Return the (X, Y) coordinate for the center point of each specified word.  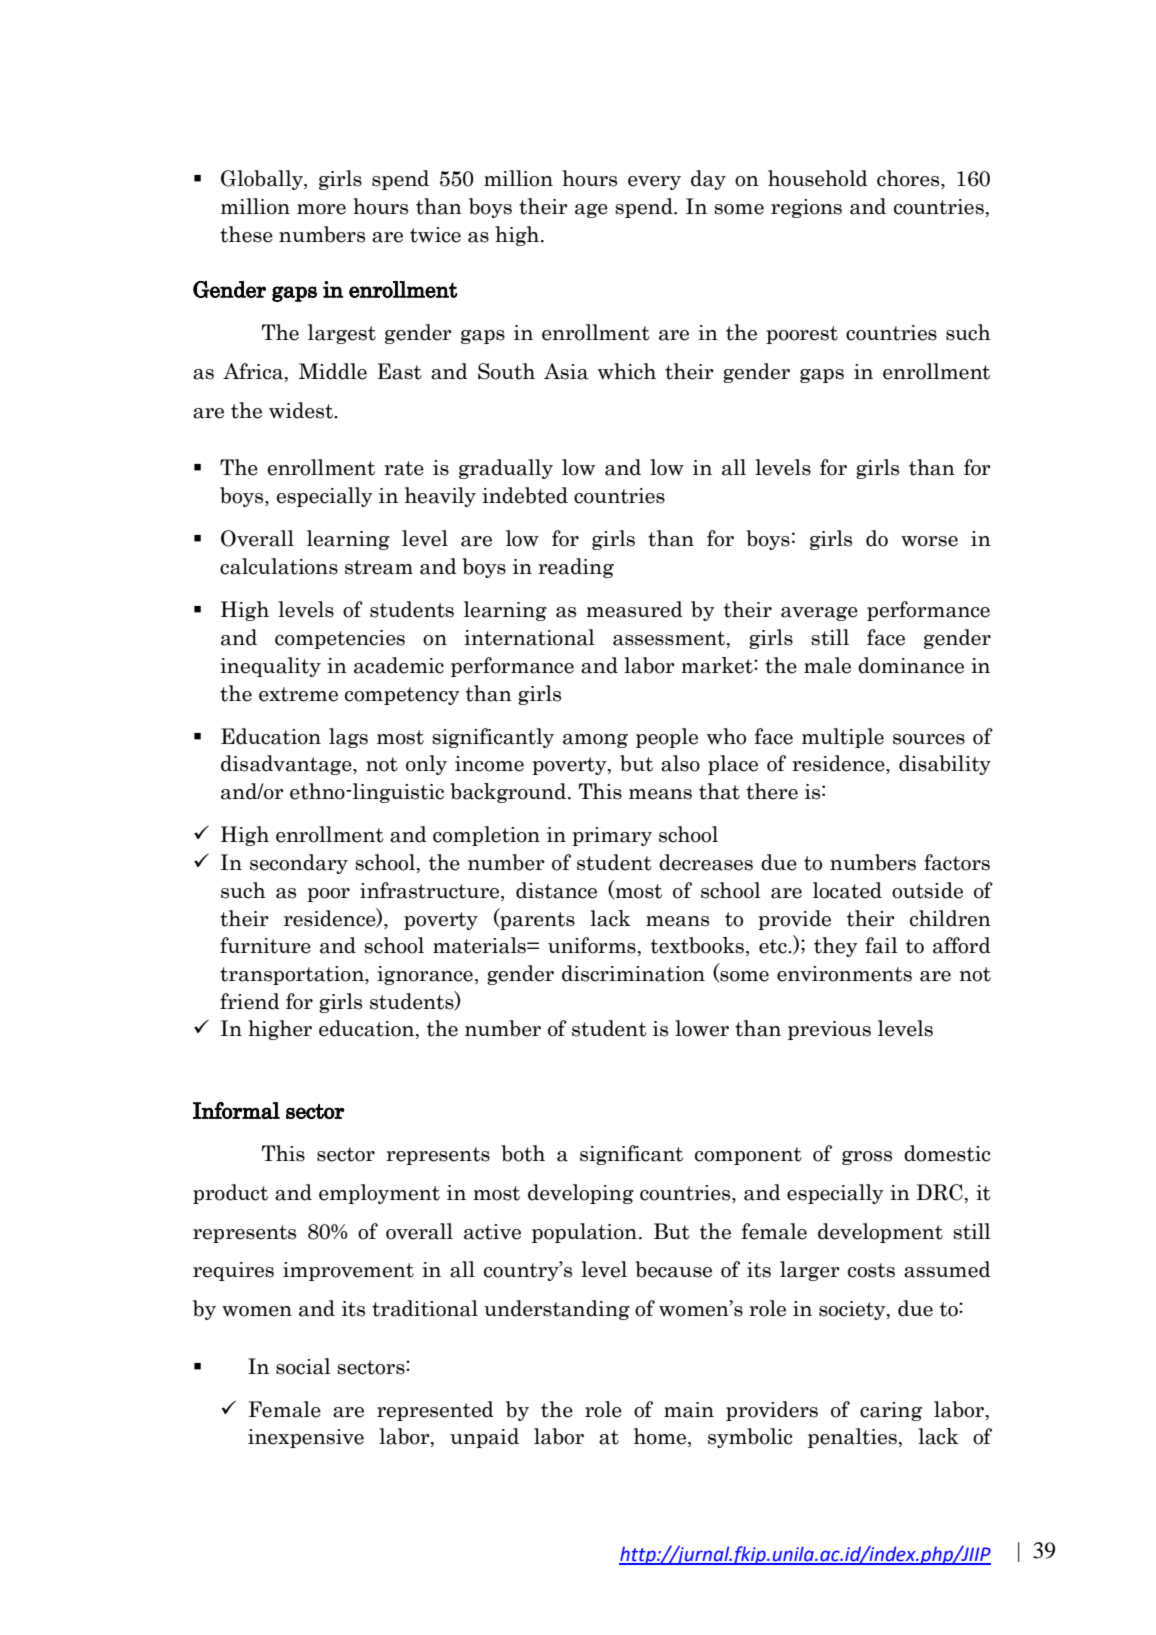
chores (909, 179)
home (661, 1437)
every (654, 183)
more (321, 209)
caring (891, 1411)
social (303, 1366)
